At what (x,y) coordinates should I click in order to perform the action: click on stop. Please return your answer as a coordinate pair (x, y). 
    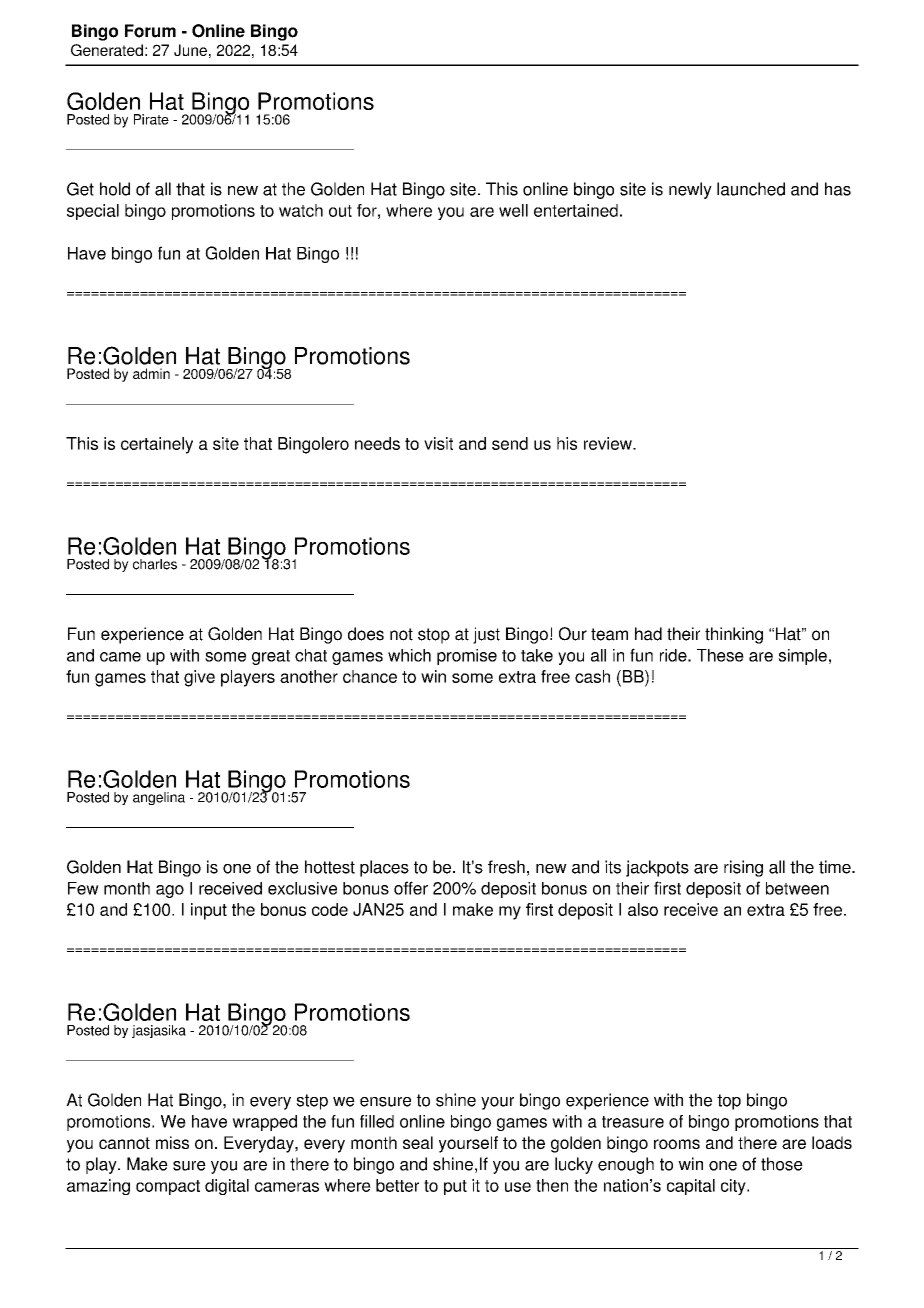
    Looking at the image, I should click on (434, 636).
